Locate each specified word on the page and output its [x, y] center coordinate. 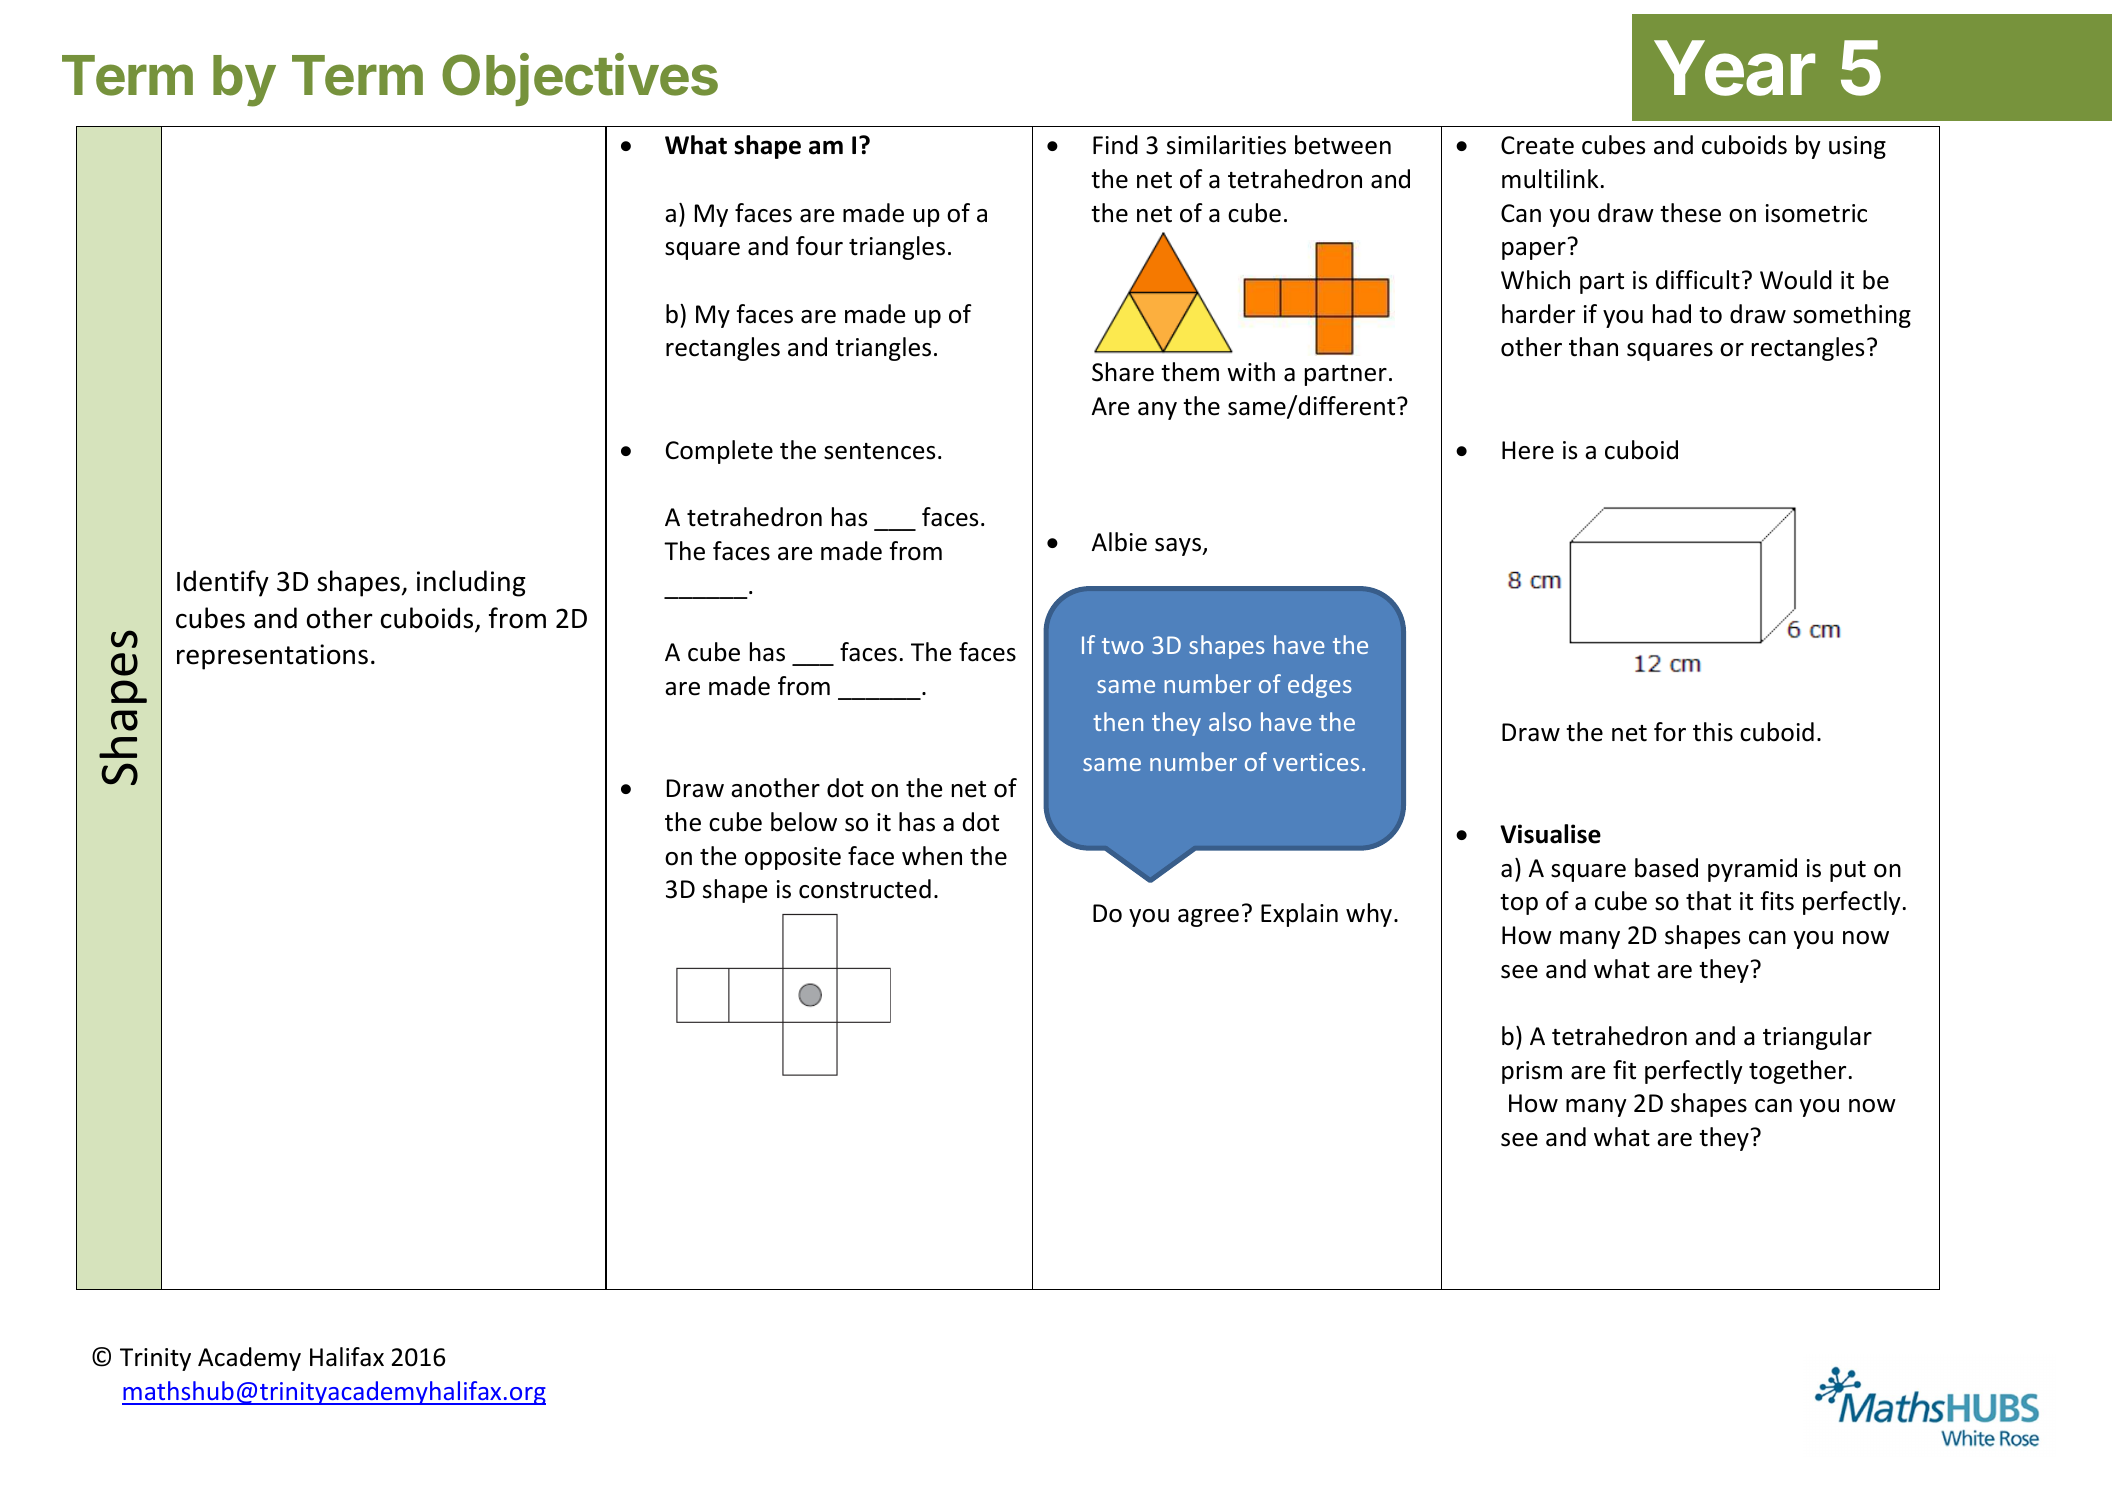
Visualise [1550, 834]
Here [1528, 450]
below [804, 822]
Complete [719, 452]
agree [1208, 918]
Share [1123, 372]
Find [1115, 145]
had [1672, 314]
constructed [865, 889]
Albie [1119, 542]
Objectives [580, 79]
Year [1734, 68]
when [932, 856]
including [471, 583]
